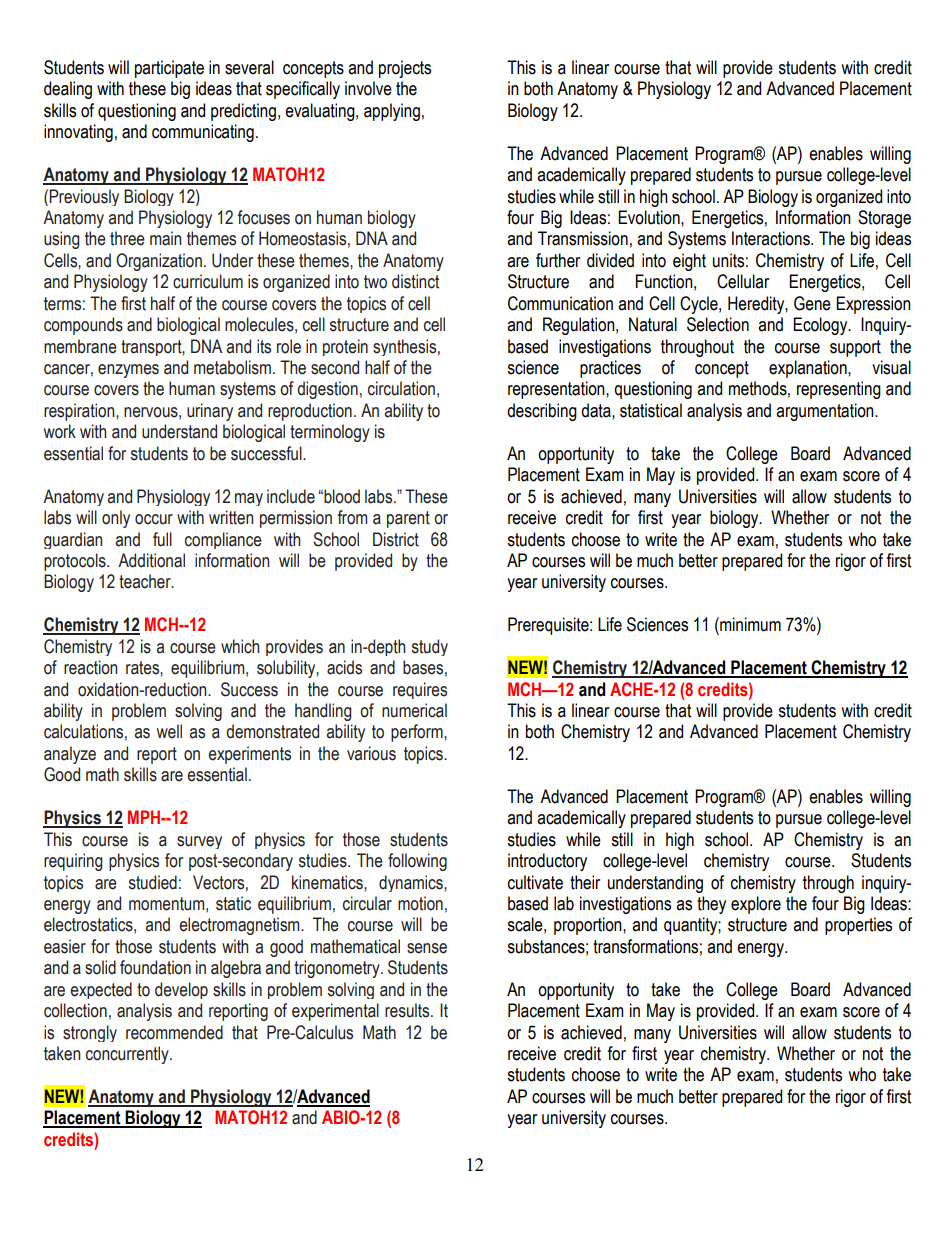  What do you see at coordinates (415, 281) in the screenshot?
I see `distinct` at bounding box center [415, 281].
